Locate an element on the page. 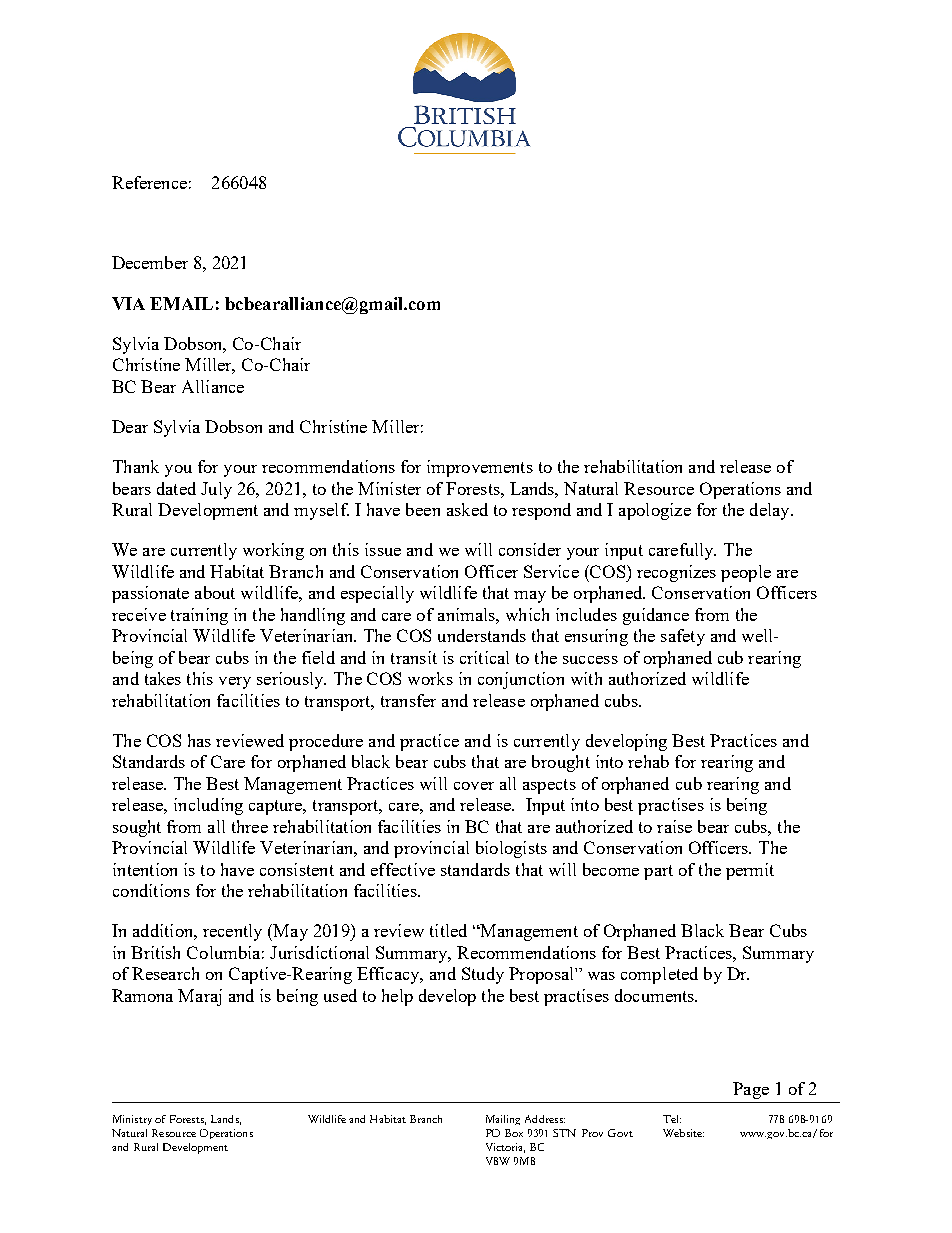 This page has width=952, height=1233. cover is located at coordinates (474, 786).
